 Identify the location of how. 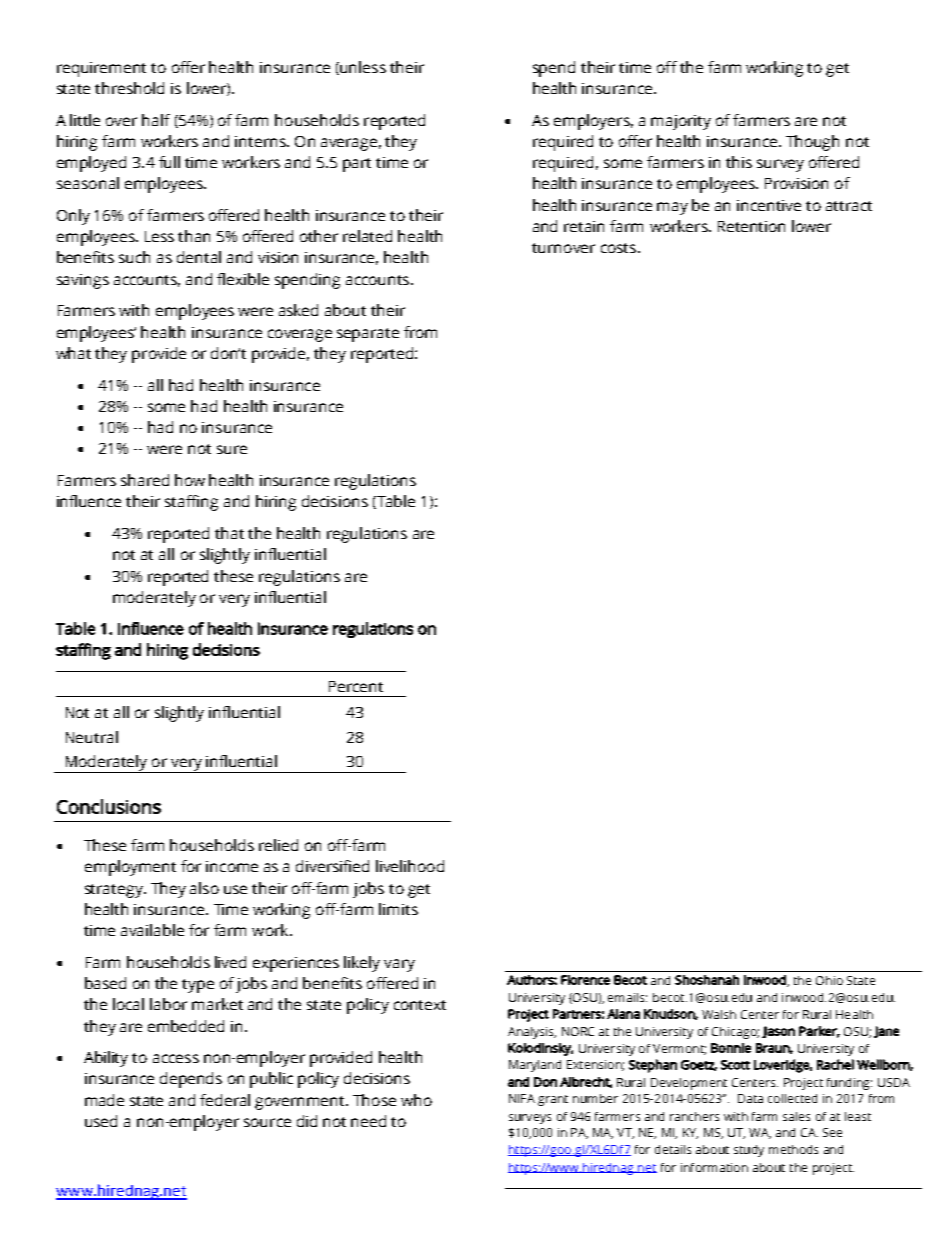
(190, 480).
